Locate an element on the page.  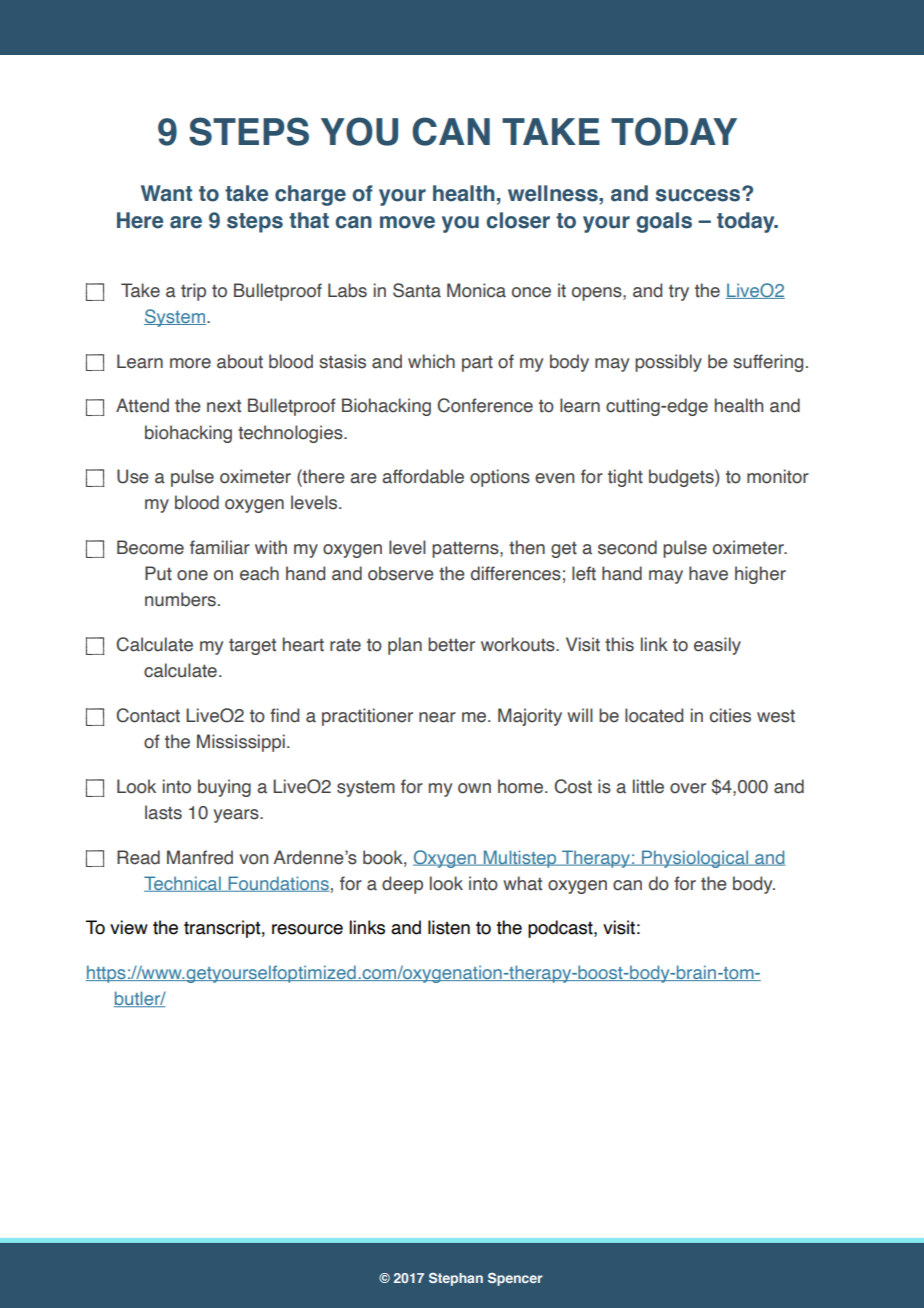
Physiological is located at coordinates (695, 859).
